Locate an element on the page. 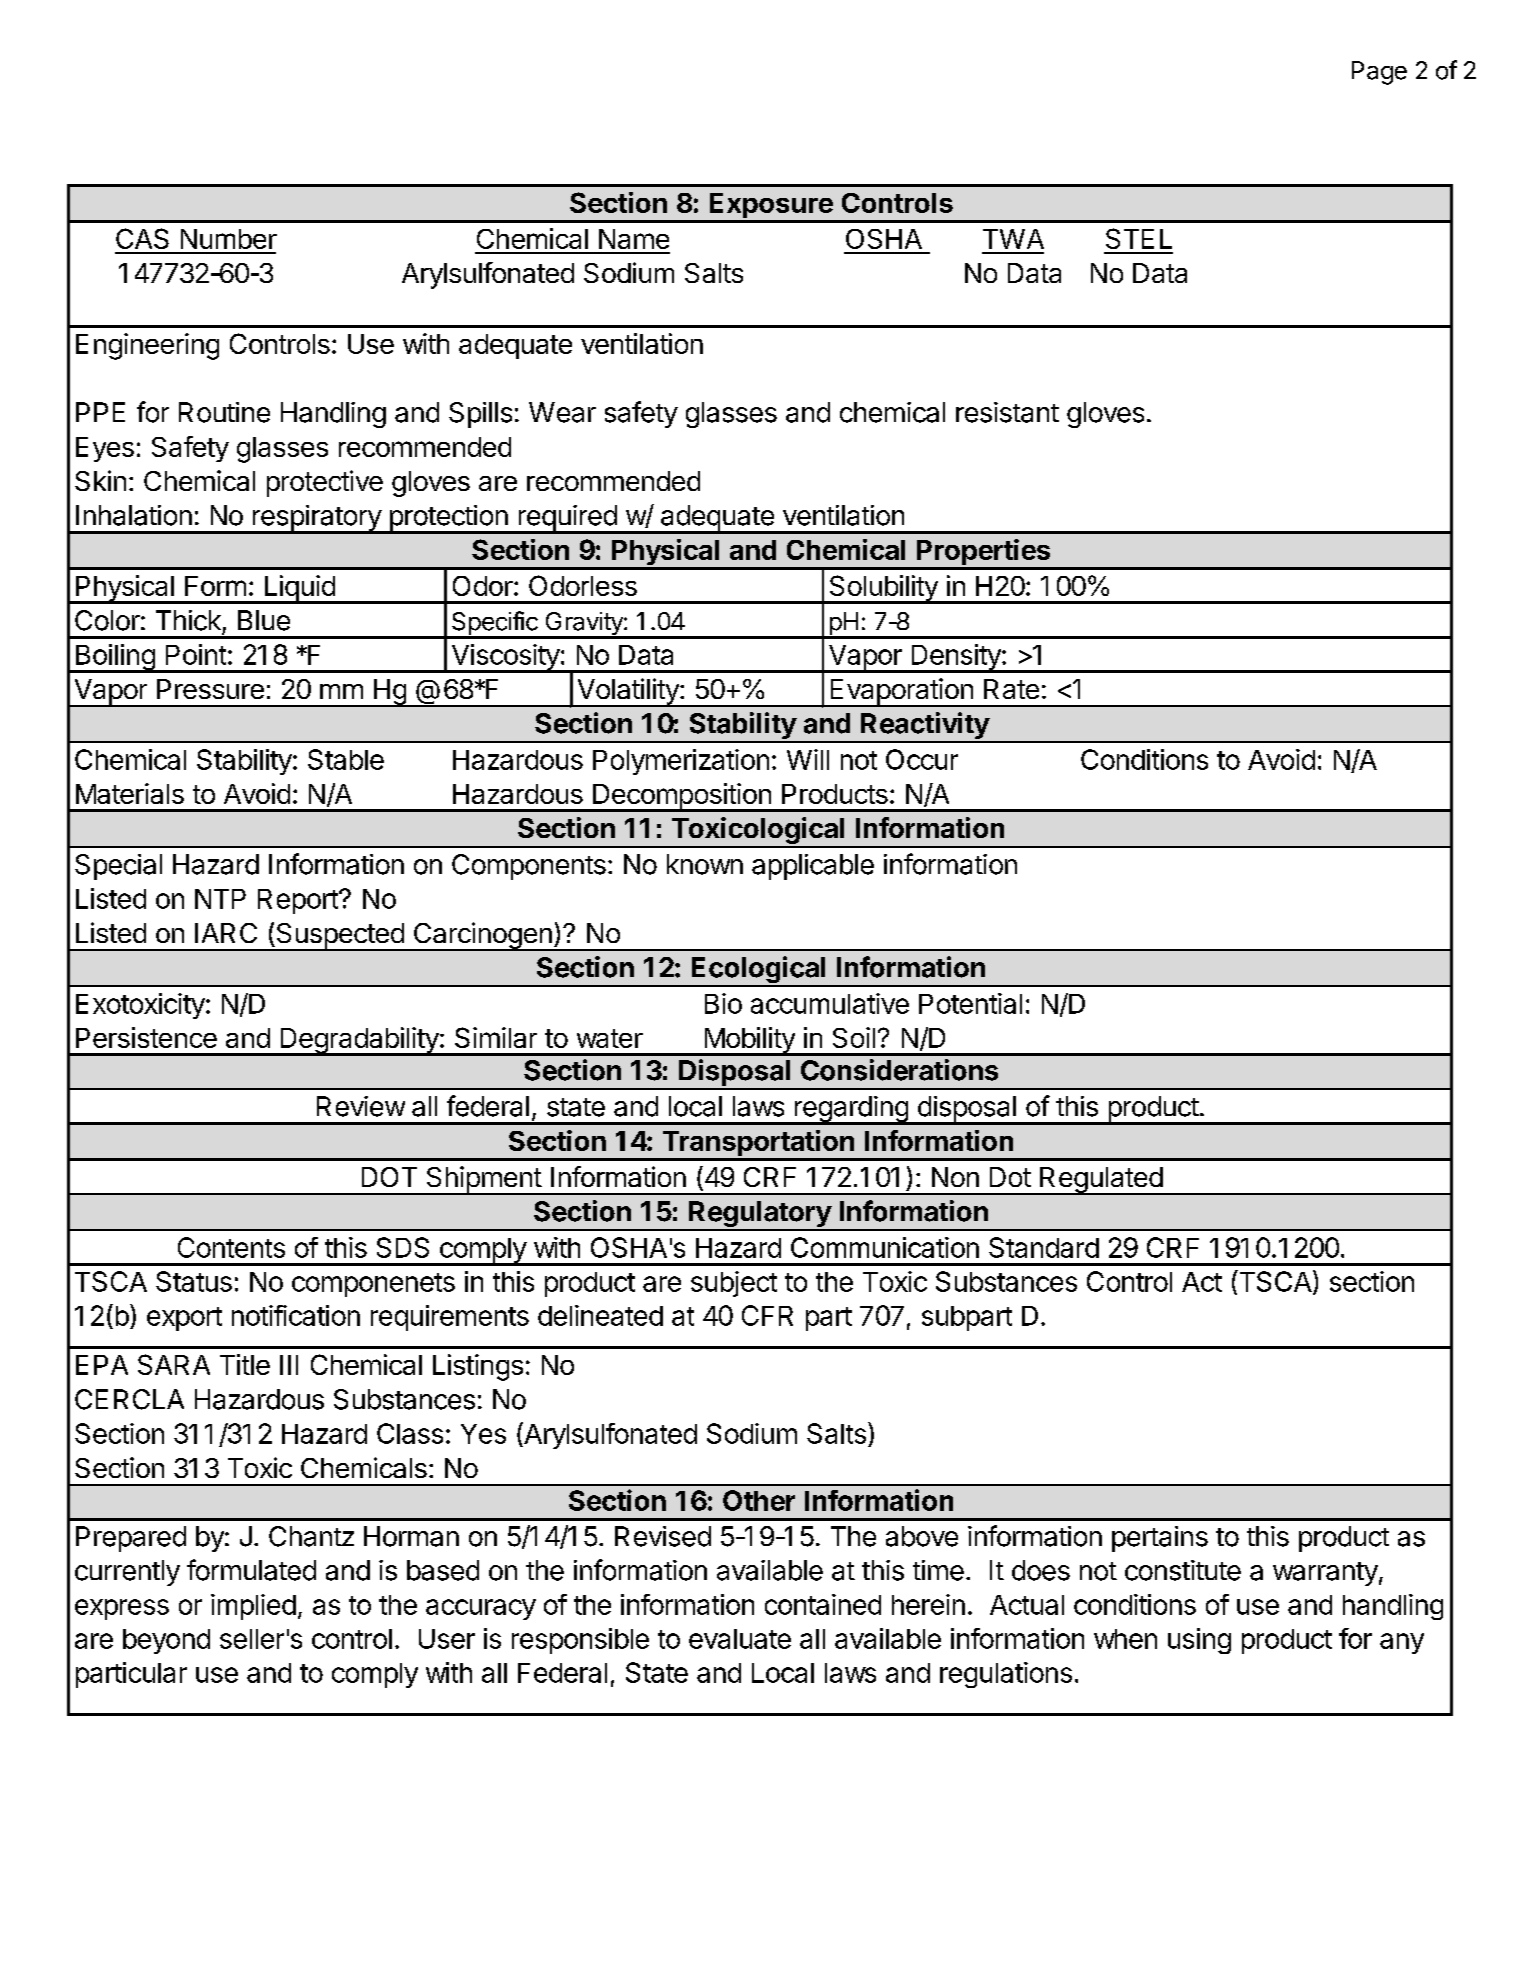 The width and height of the document is (1523, 1971). implied is located at coordinates (253, 1607).
